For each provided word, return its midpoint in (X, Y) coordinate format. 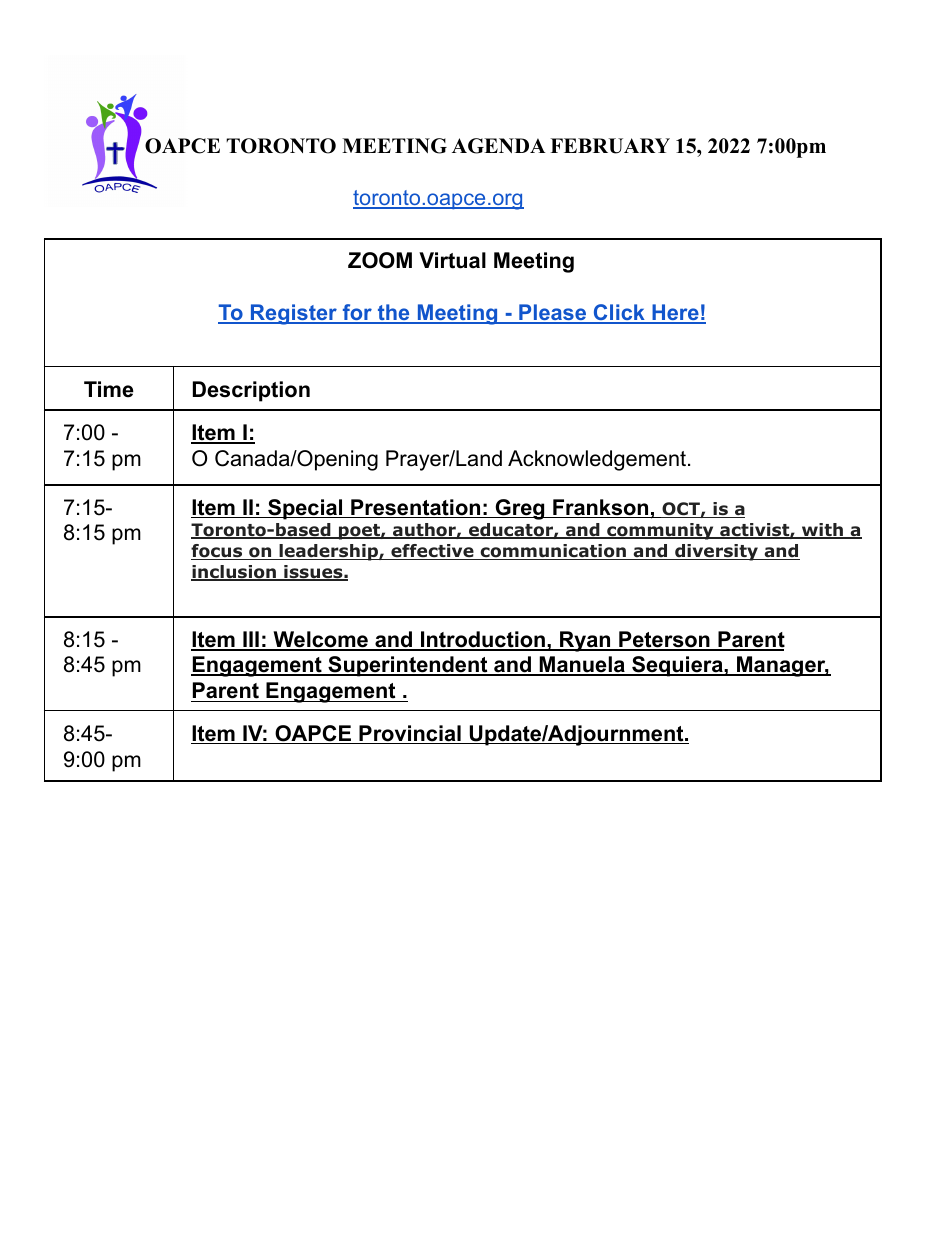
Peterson (664, 640)
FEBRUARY (610, 146)
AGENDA (499, 146)
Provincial (410, 734)
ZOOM (380, 260)
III (251, 640)
